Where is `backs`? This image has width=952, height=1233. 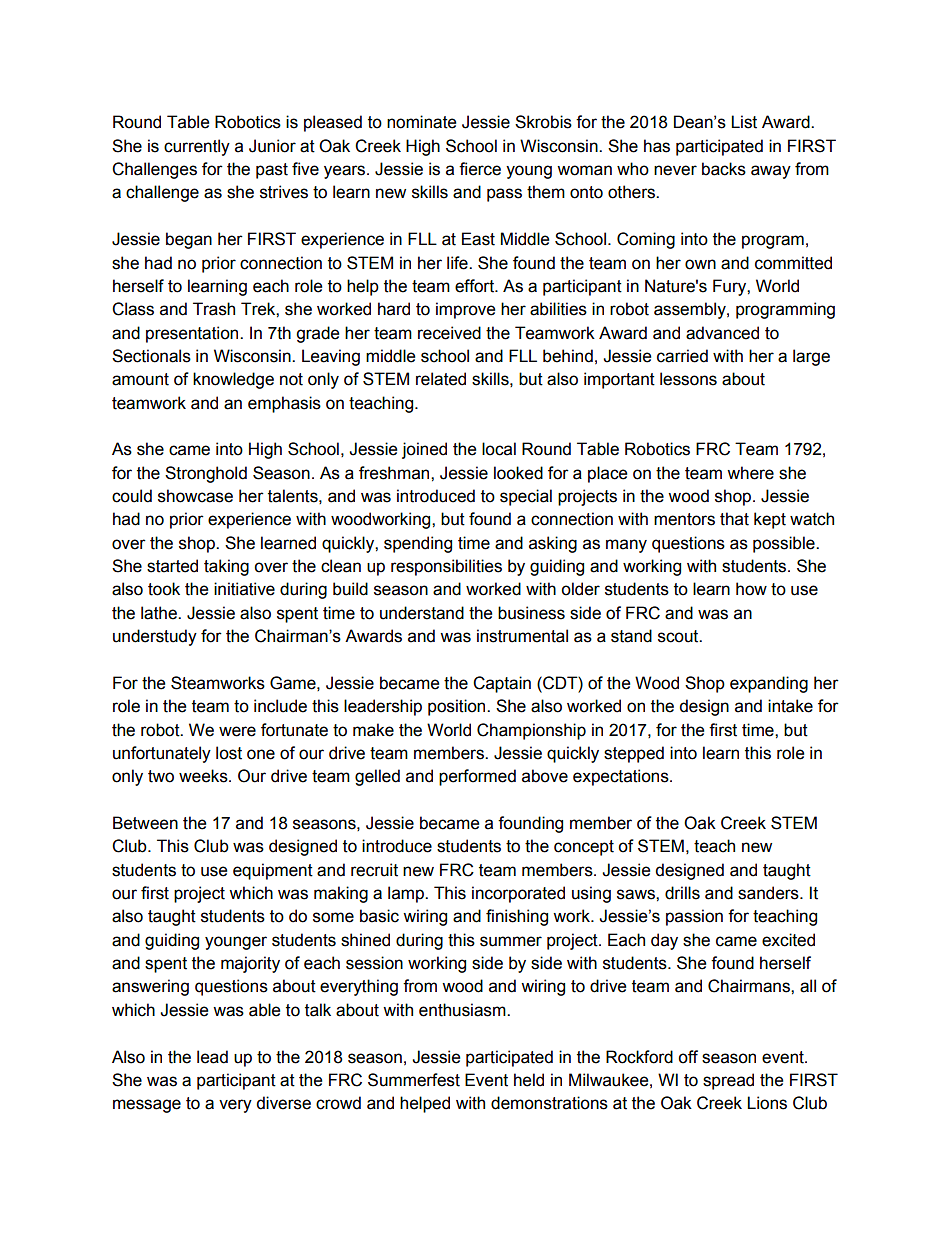
backs is located at coordinates (724, 169).
